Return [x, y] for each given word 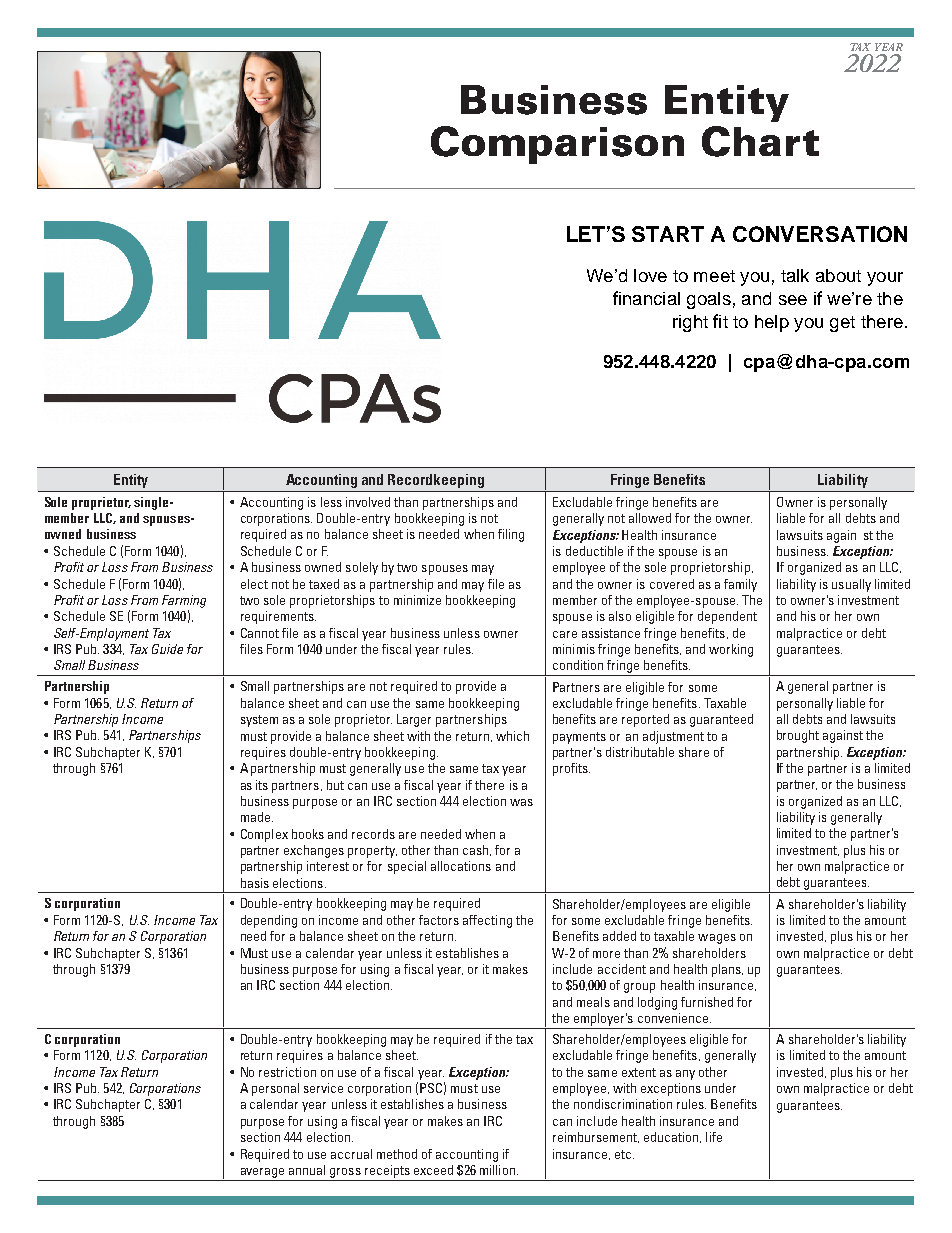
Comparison [557, 145]
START [668, 234]
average [262, 1173]
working [731, 650]
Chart [760, 141]
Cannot [260, 633]
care [565, 634]
